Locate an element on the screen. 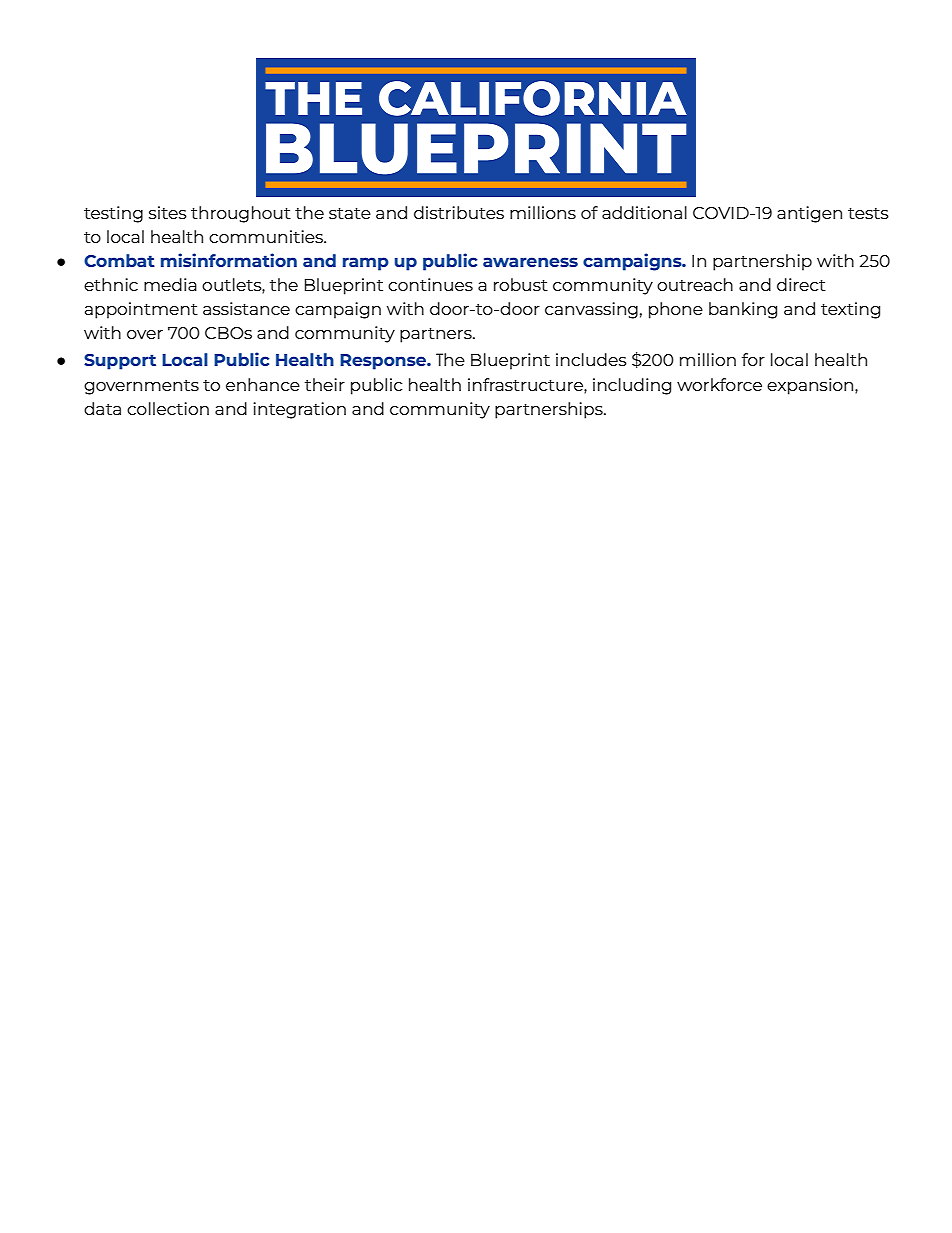 This screenshot has height=1233, width=952. distributes is located at coordinates (459, 212).
